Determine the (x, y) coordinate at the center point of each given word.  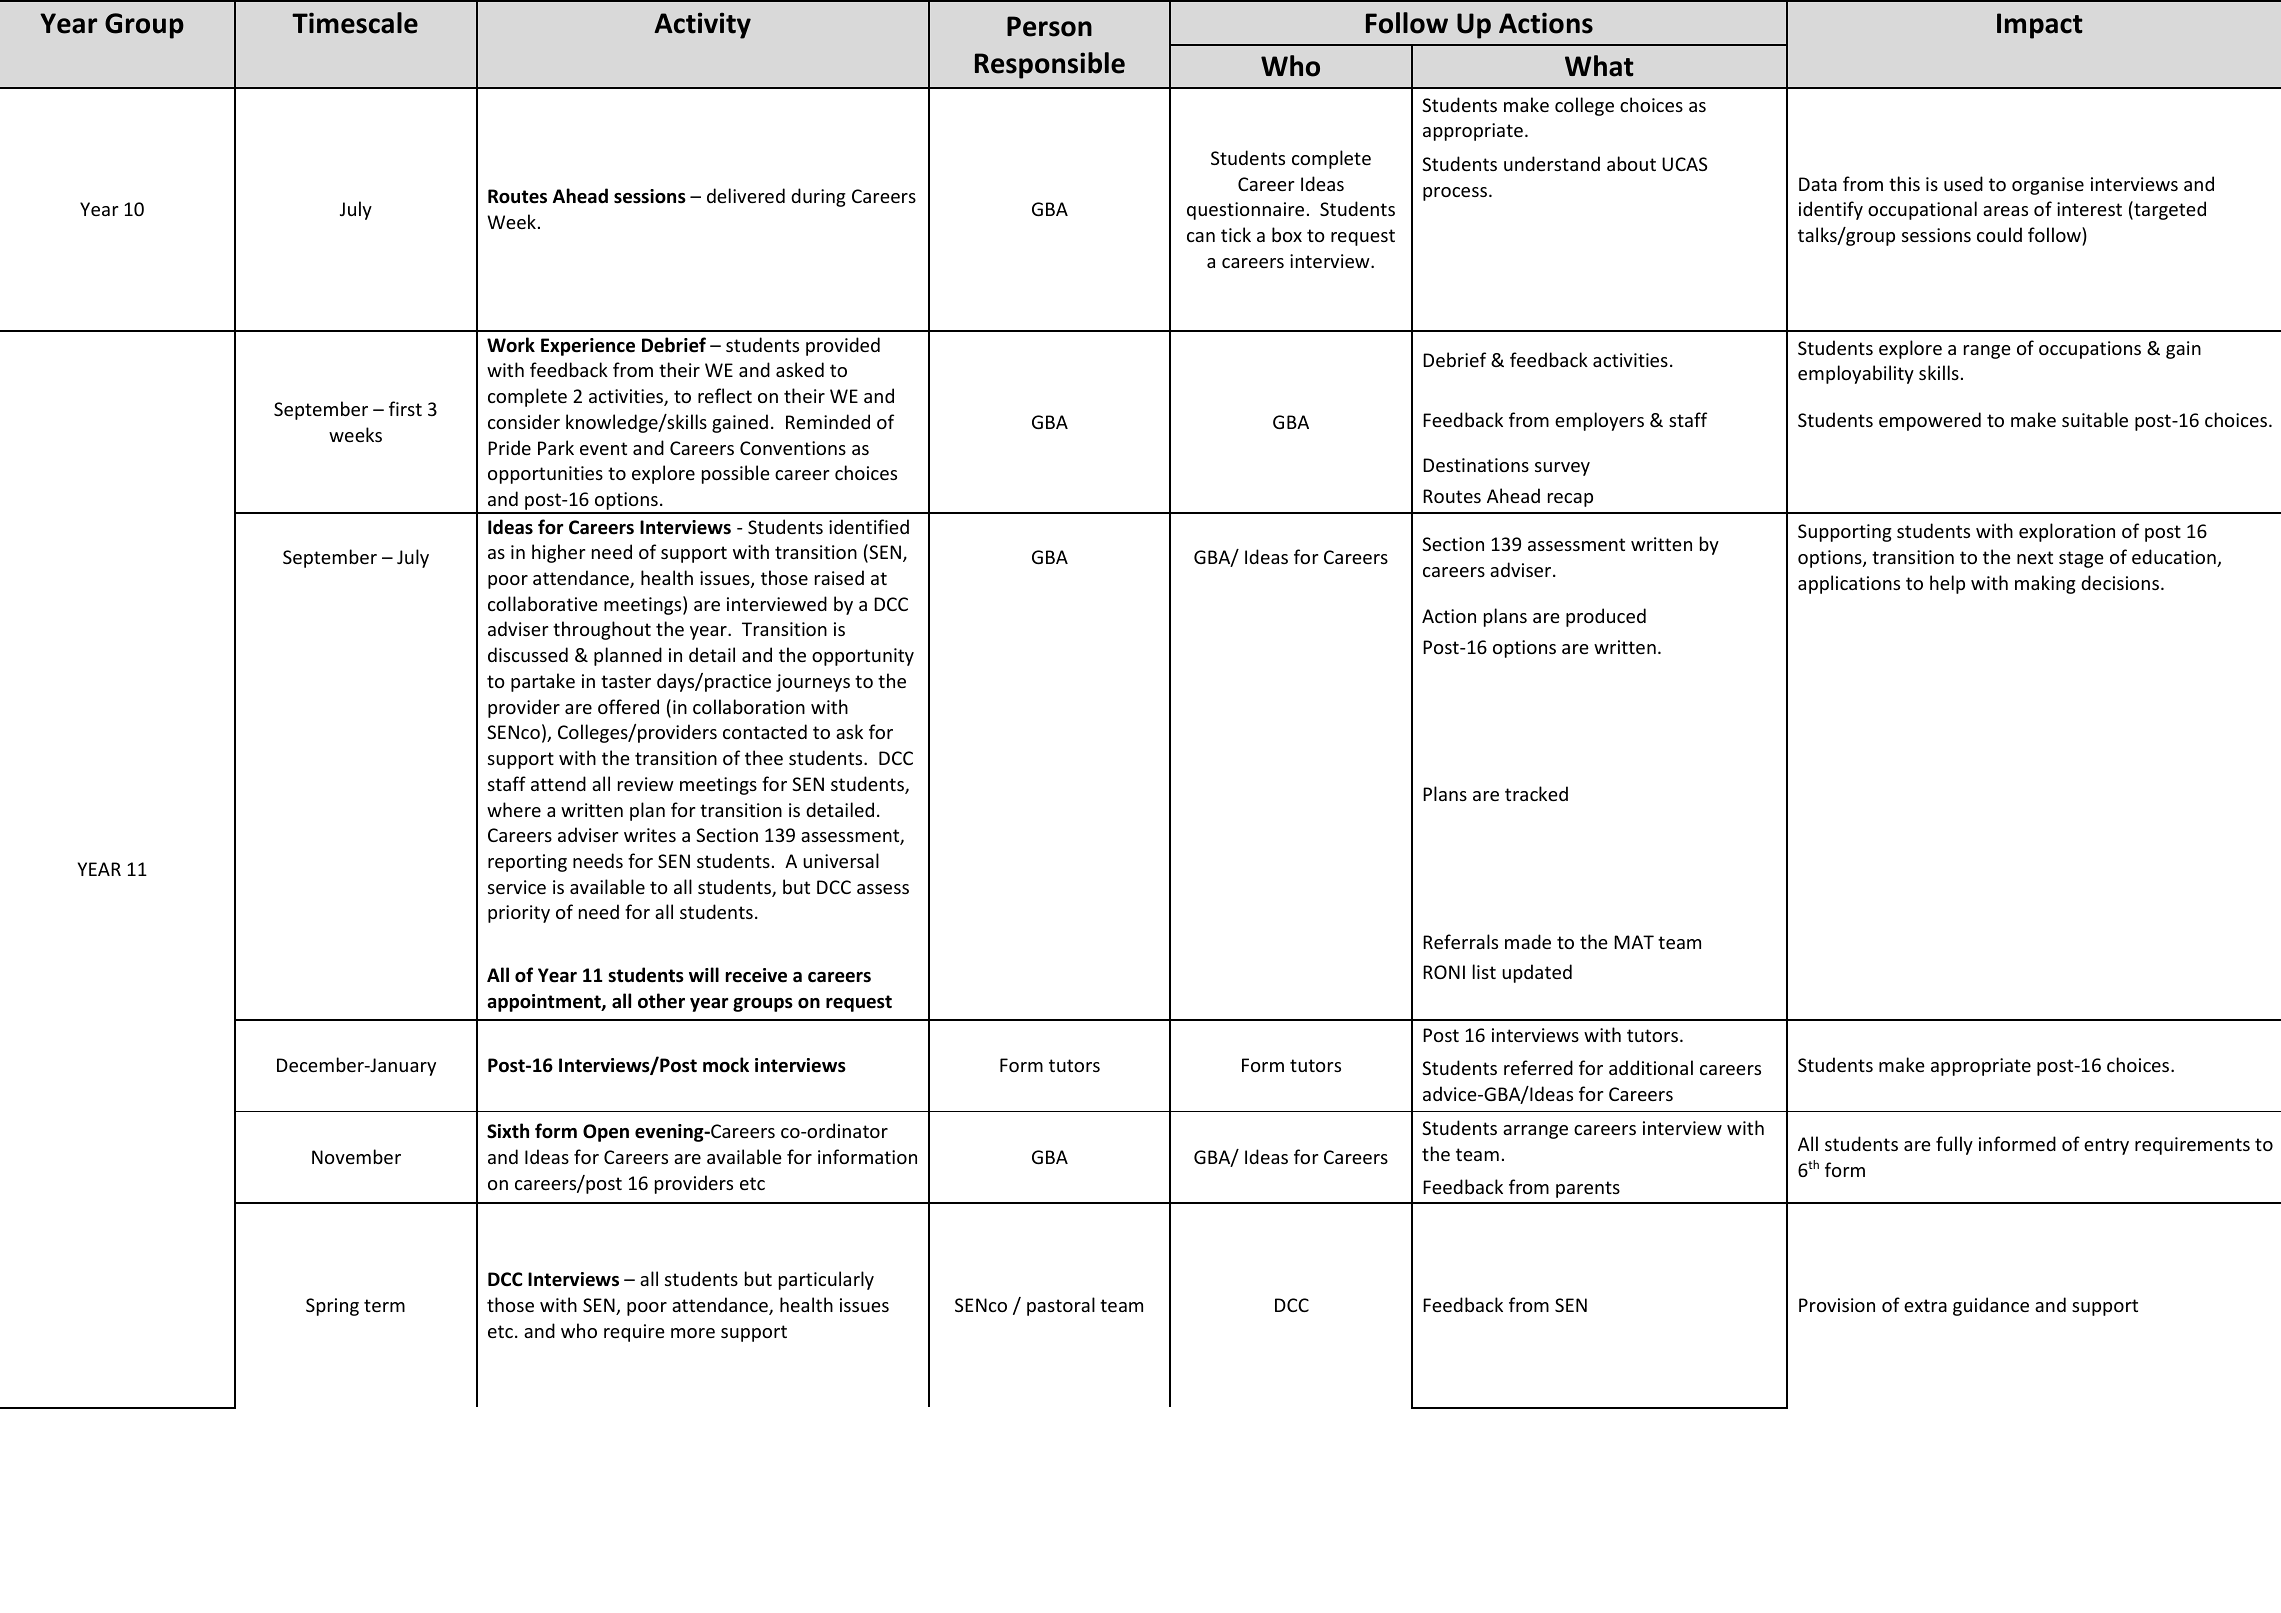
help (1947, 584)
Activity (702, 25)
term (384, 1305)
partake (543, 682)
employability (1856, 374)
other (661, 1001)
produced (1606, 617)
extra (1925, 1305)
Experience (588, 347)
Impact (2040, 26)
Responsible (1050, 65)
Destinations (1476, 465)
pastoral (1061, 1306)
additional (1651, 1067)
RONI (1444, 972)
